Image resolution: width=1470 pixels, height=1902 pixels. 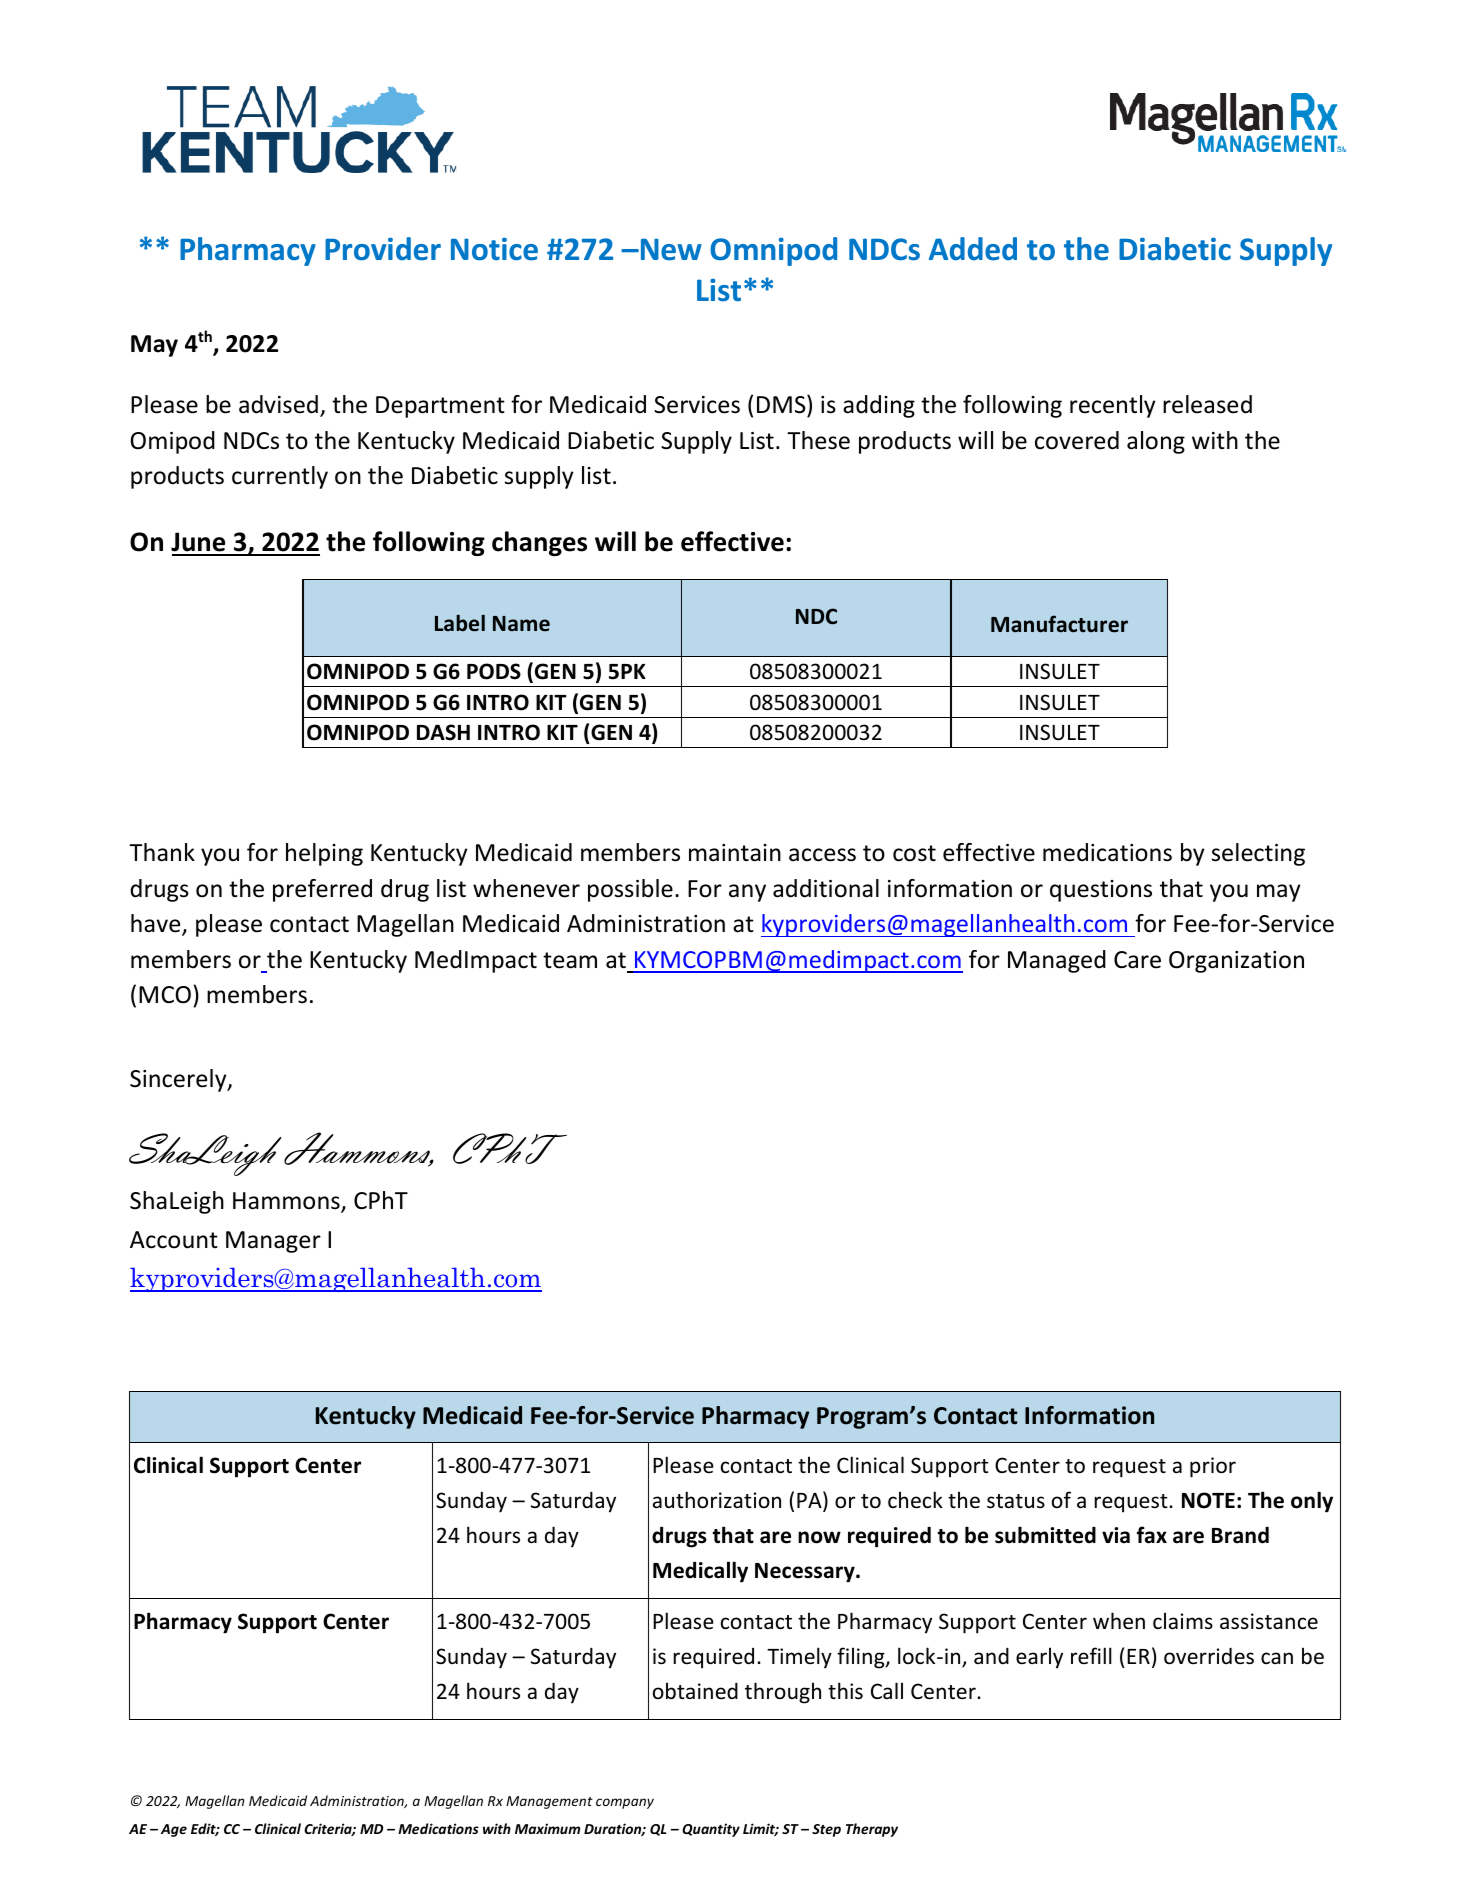 What do you see at coordinates (1059, 624) in the image?
I see `Manufacturer` at bounding box center [1059, 624].
